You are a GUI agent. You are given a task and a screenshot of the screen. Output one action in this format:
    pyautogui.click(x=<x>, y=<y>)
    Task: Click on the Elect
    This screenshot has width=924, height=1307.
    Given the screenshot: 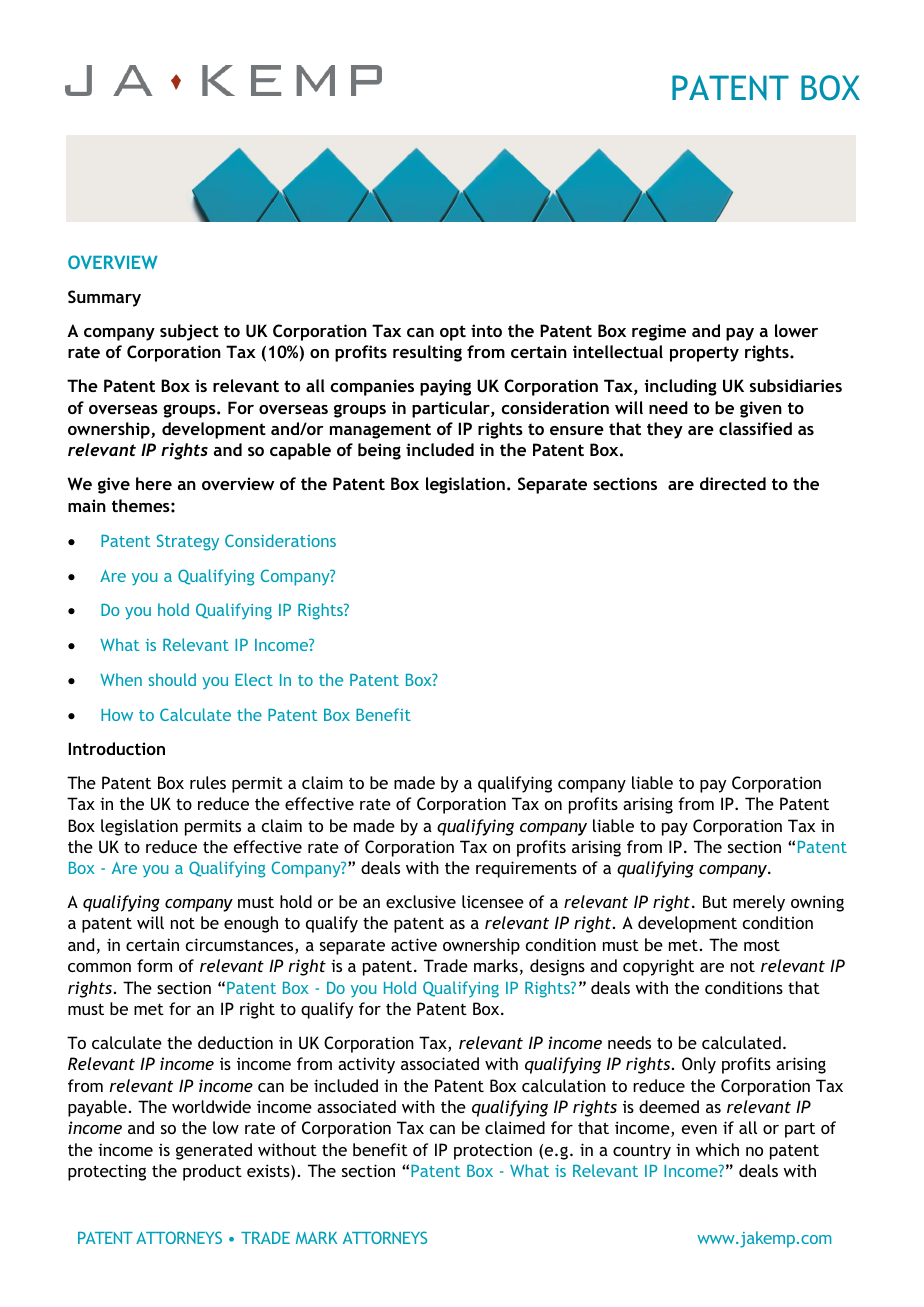 What is the action you would take?
    pyautogui.click(x=254, y=679)
